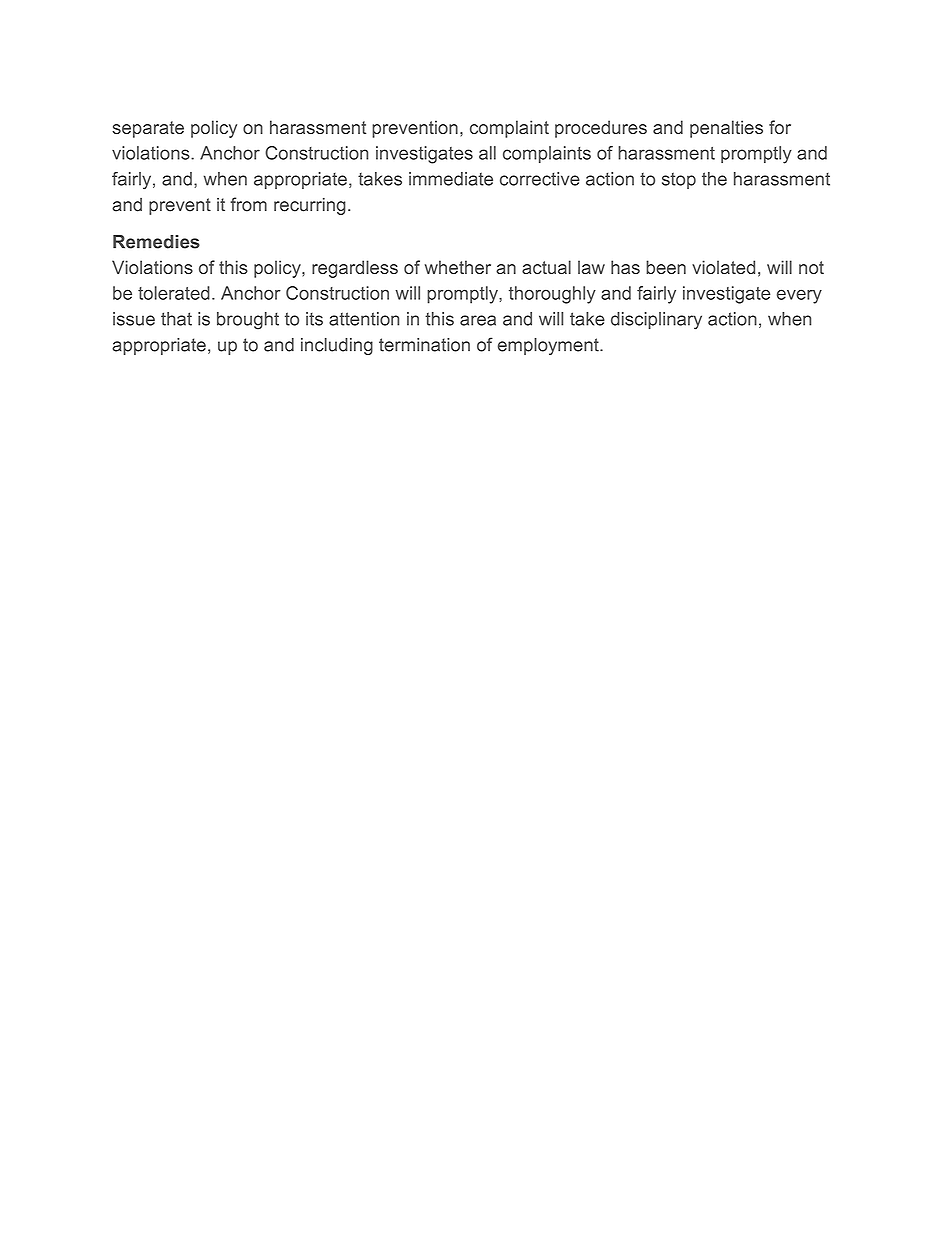 The width and height of the document is (952, 1233). What do you see at coordinates (424, 345) in the document?
I see `termination` at bounding box center [424, 345].
